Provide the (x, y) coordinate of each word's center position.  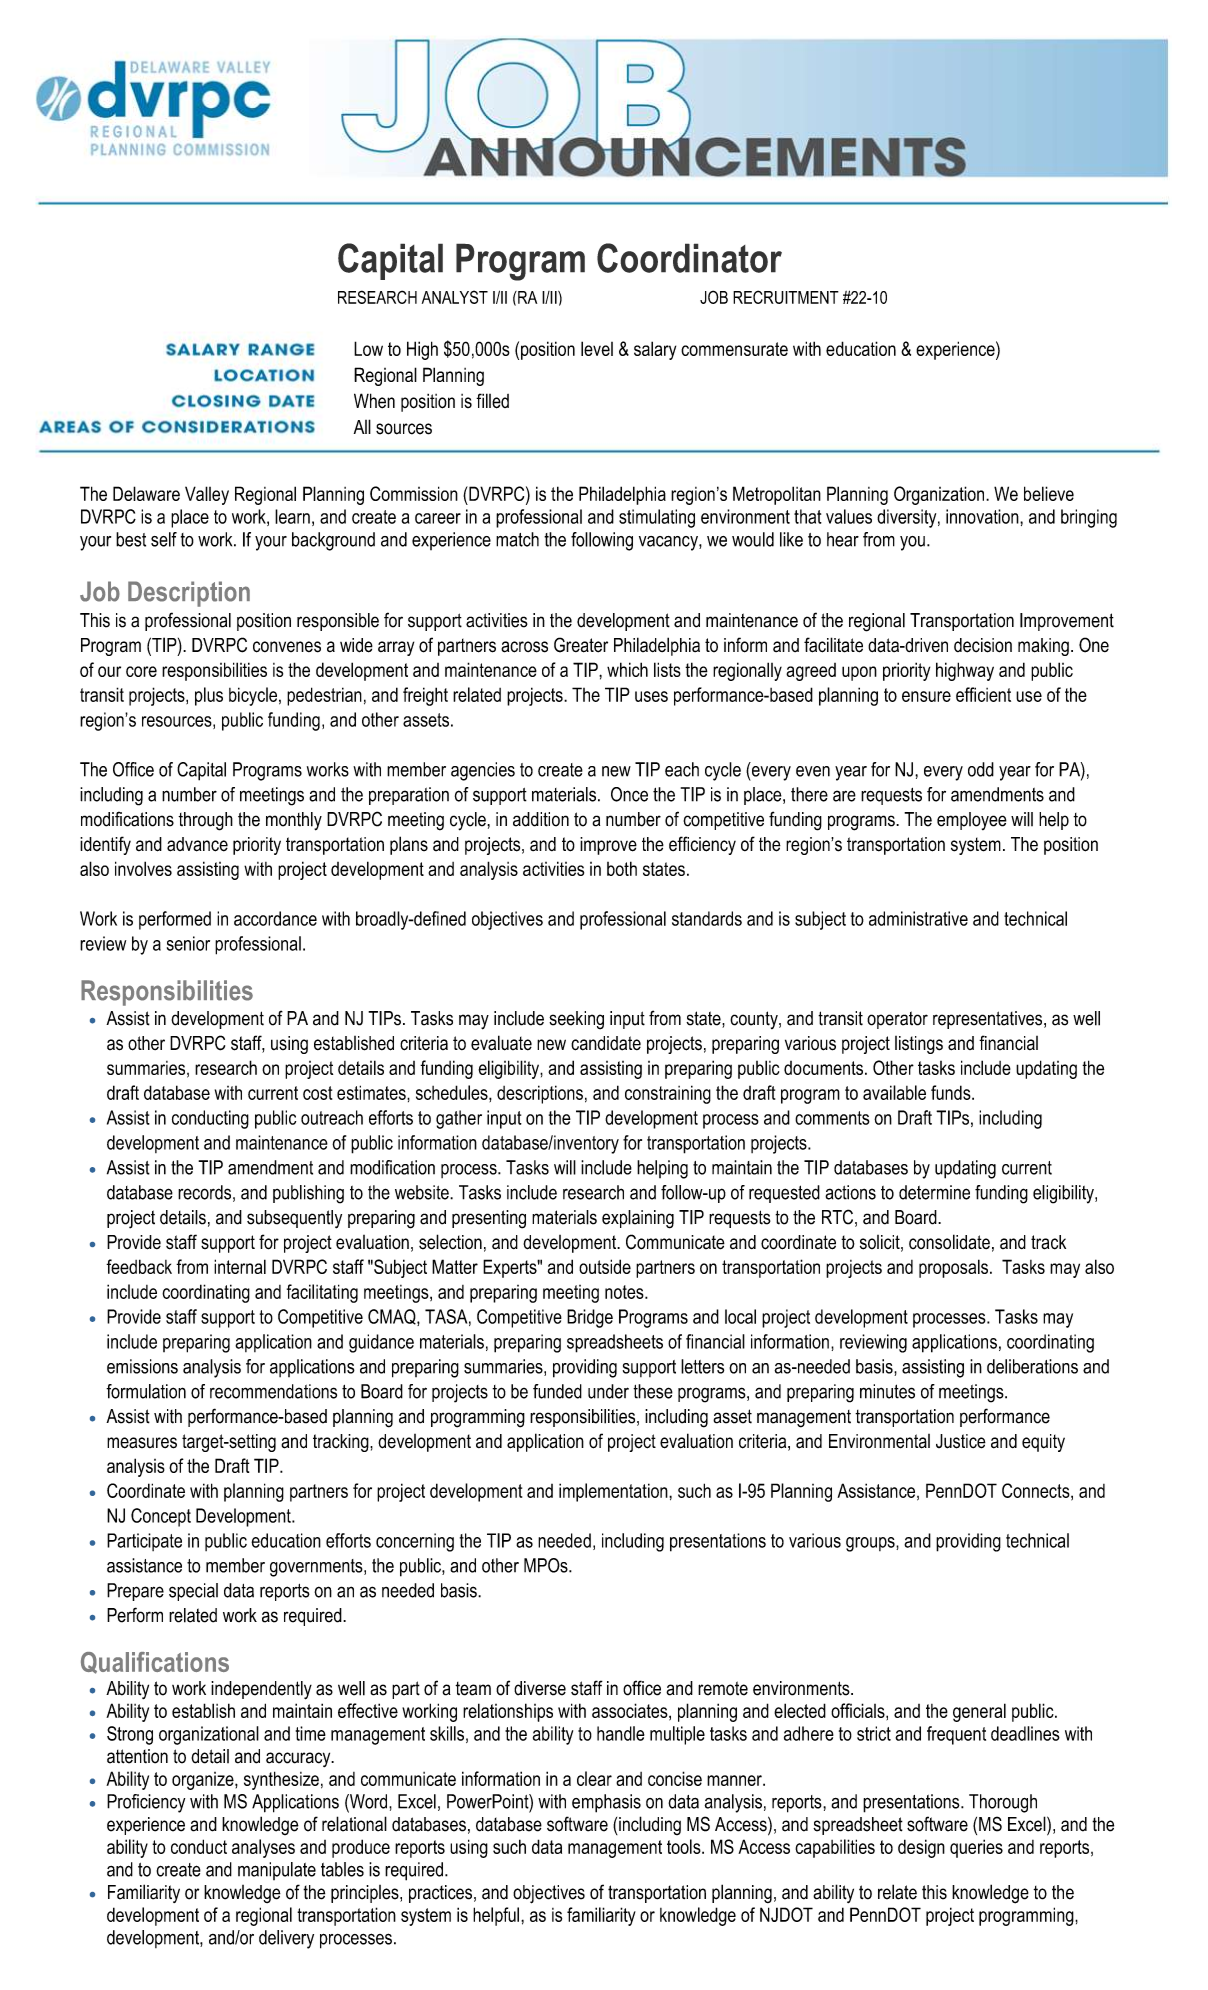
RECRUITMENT (786, 297)
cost (317, 1093)
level (597, 348)
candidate (606, 1043)
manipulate (277, 1871)
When (374, 401)
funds (952, 1092)
